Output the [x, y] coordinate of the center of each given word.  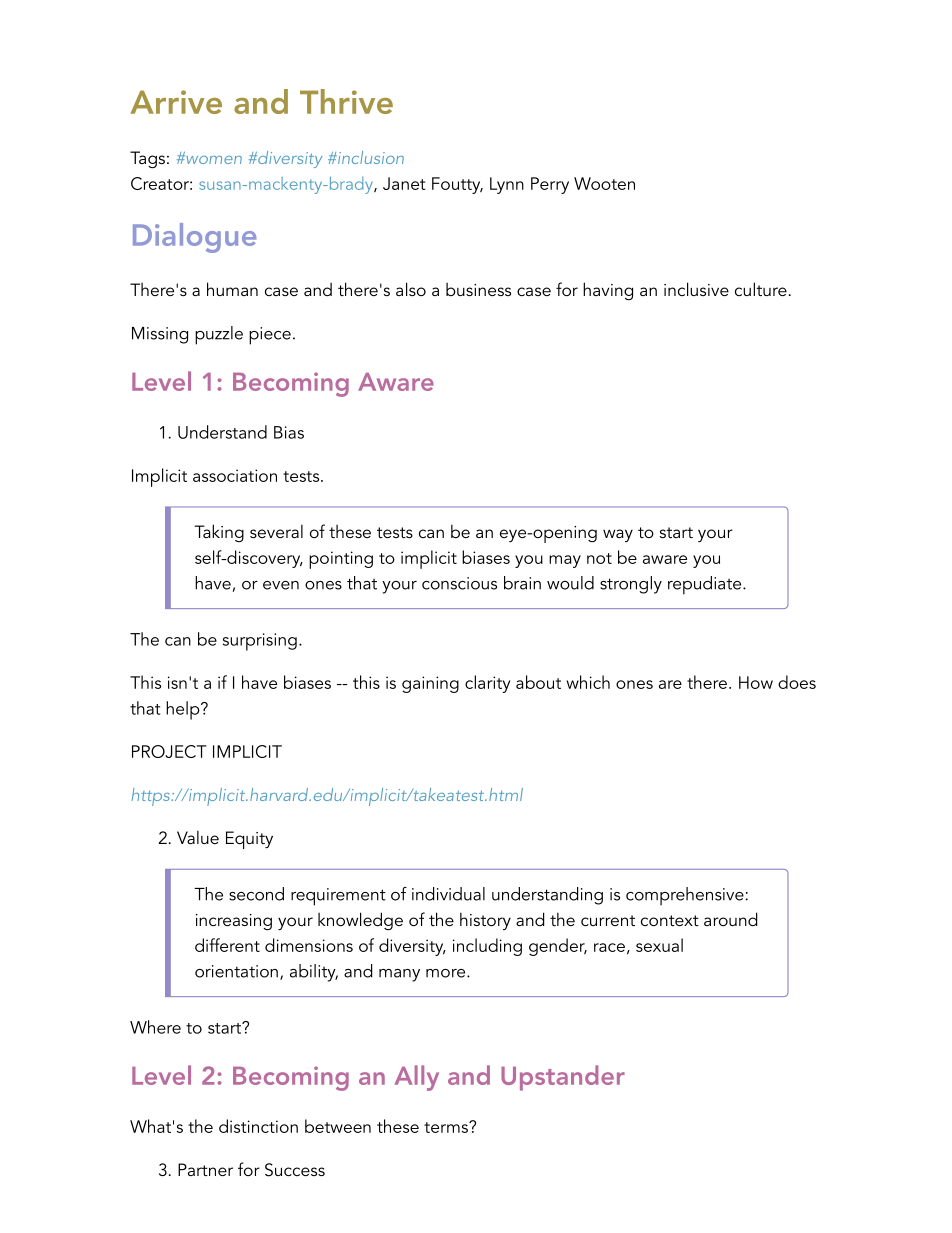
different [227, 945]
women [213, 158]
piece [270, 336]
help [184, 710]
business [478, 289]
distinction [258, 1126]
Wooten [604, 183]
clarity [487, 684]
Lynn [507, 185]
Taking [219, 533]
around [730, 919]
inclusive [696, 289]
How [756, 682]
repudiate [706, 585]
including [487, 947]
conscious [459, 583]
